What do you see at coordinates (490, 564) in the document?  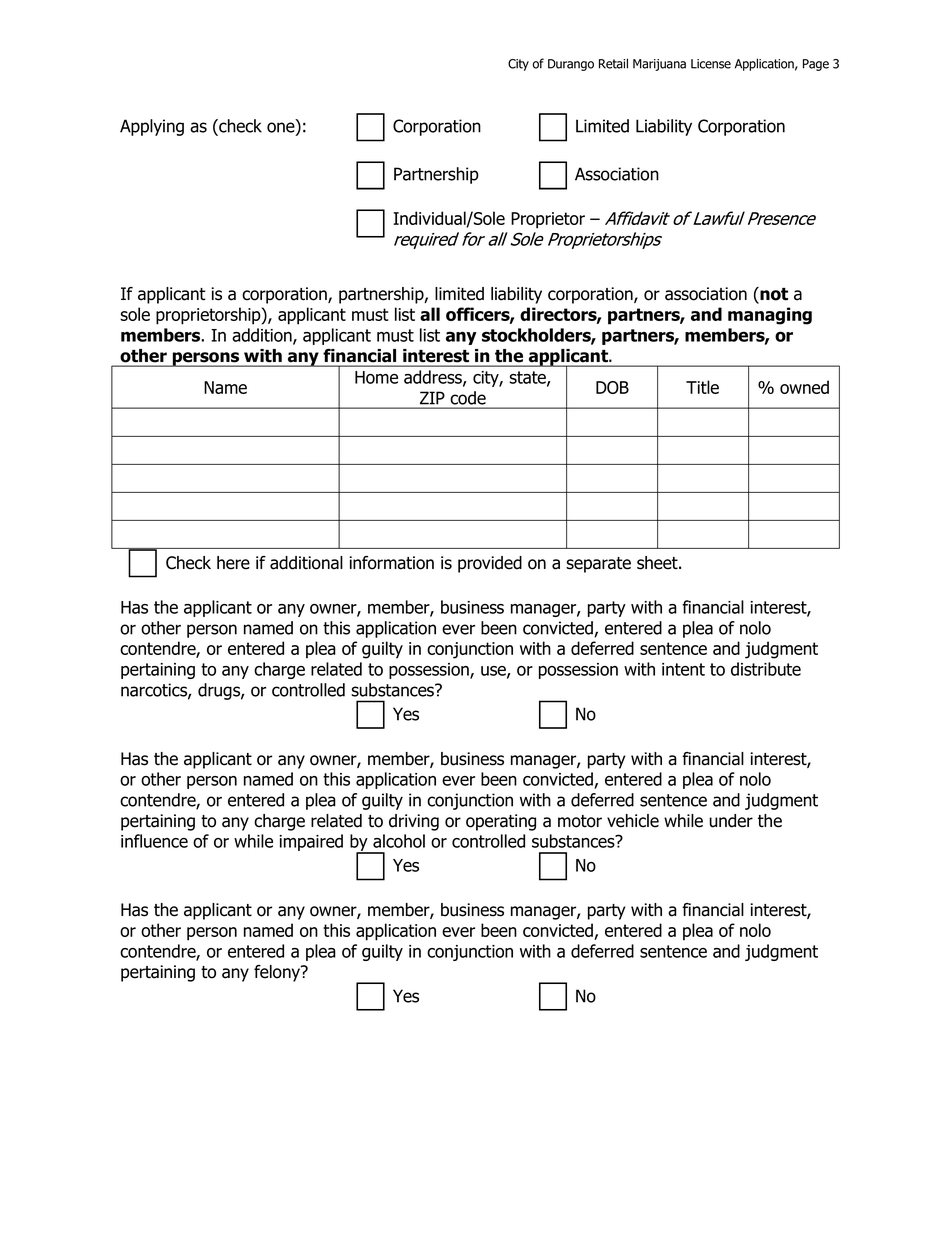 I see `provided` at bounding box center [490, 564].
